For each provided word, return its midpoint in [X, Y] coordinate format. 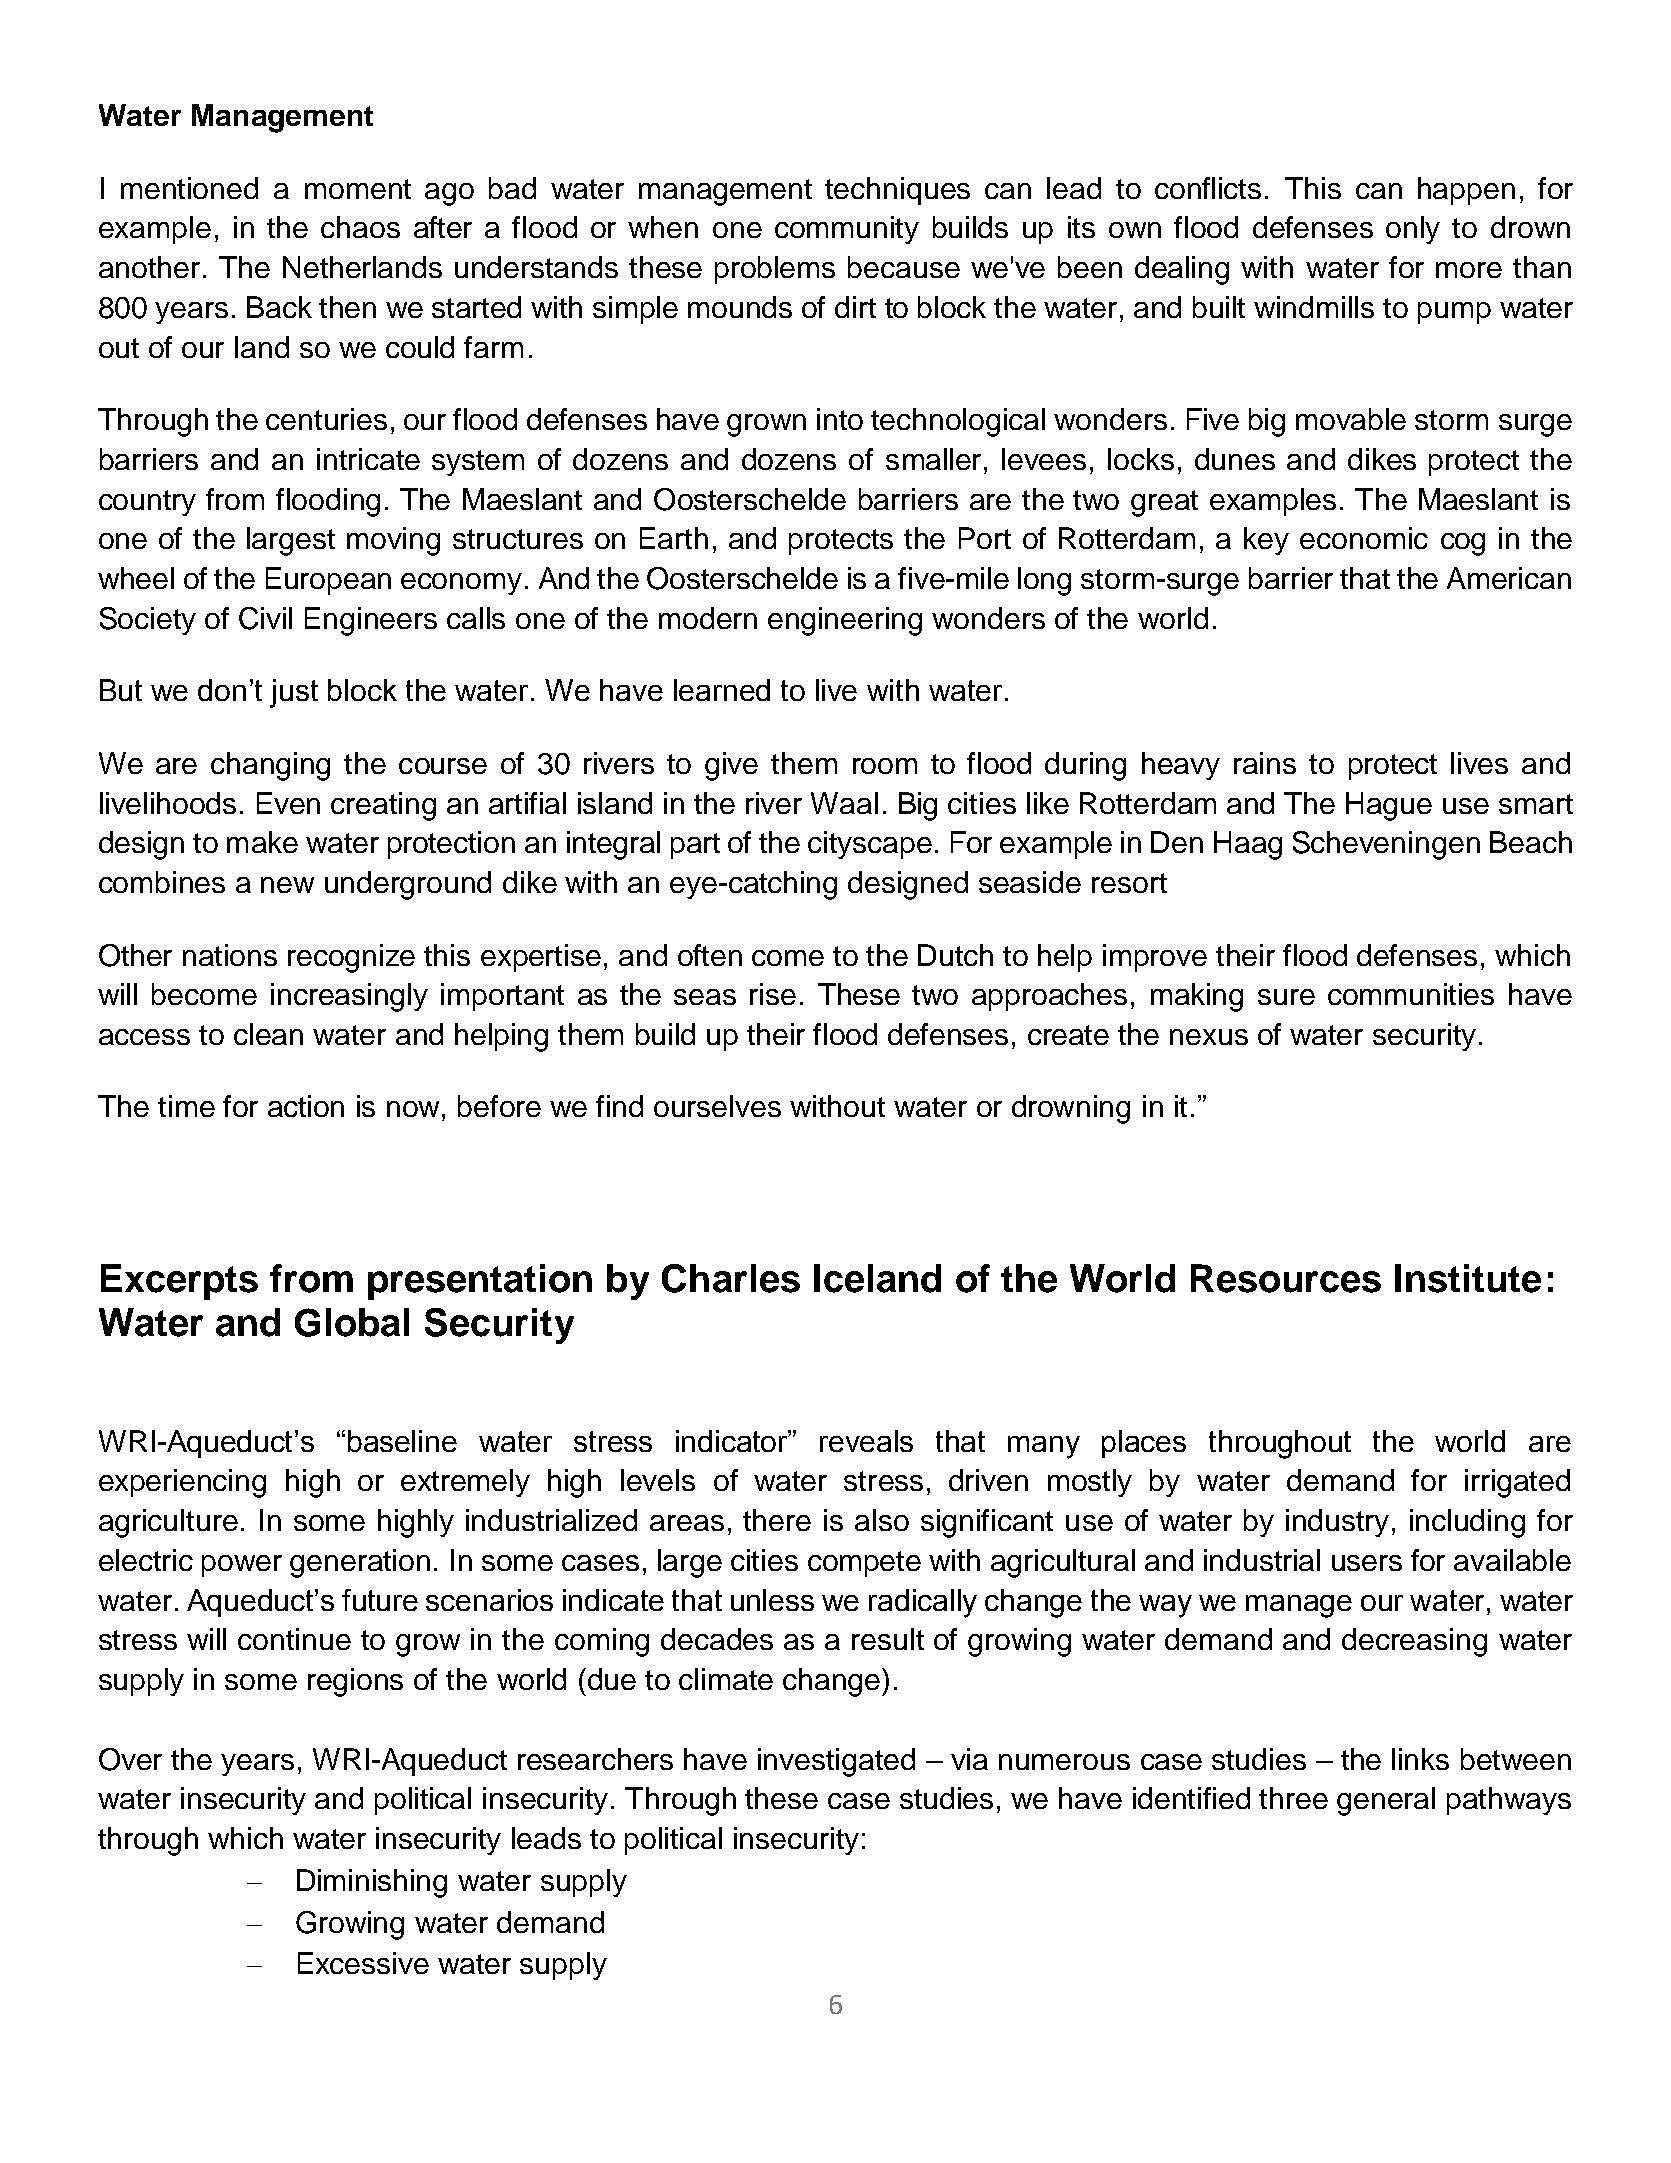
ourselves [717, 1106]
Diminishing [372, 1883]
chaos [360, 227]
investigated [836, 1762]
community [847, 230]
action [306, 1106]
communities [1411, 994]
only [1413, 230]
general [1386, 1801]
